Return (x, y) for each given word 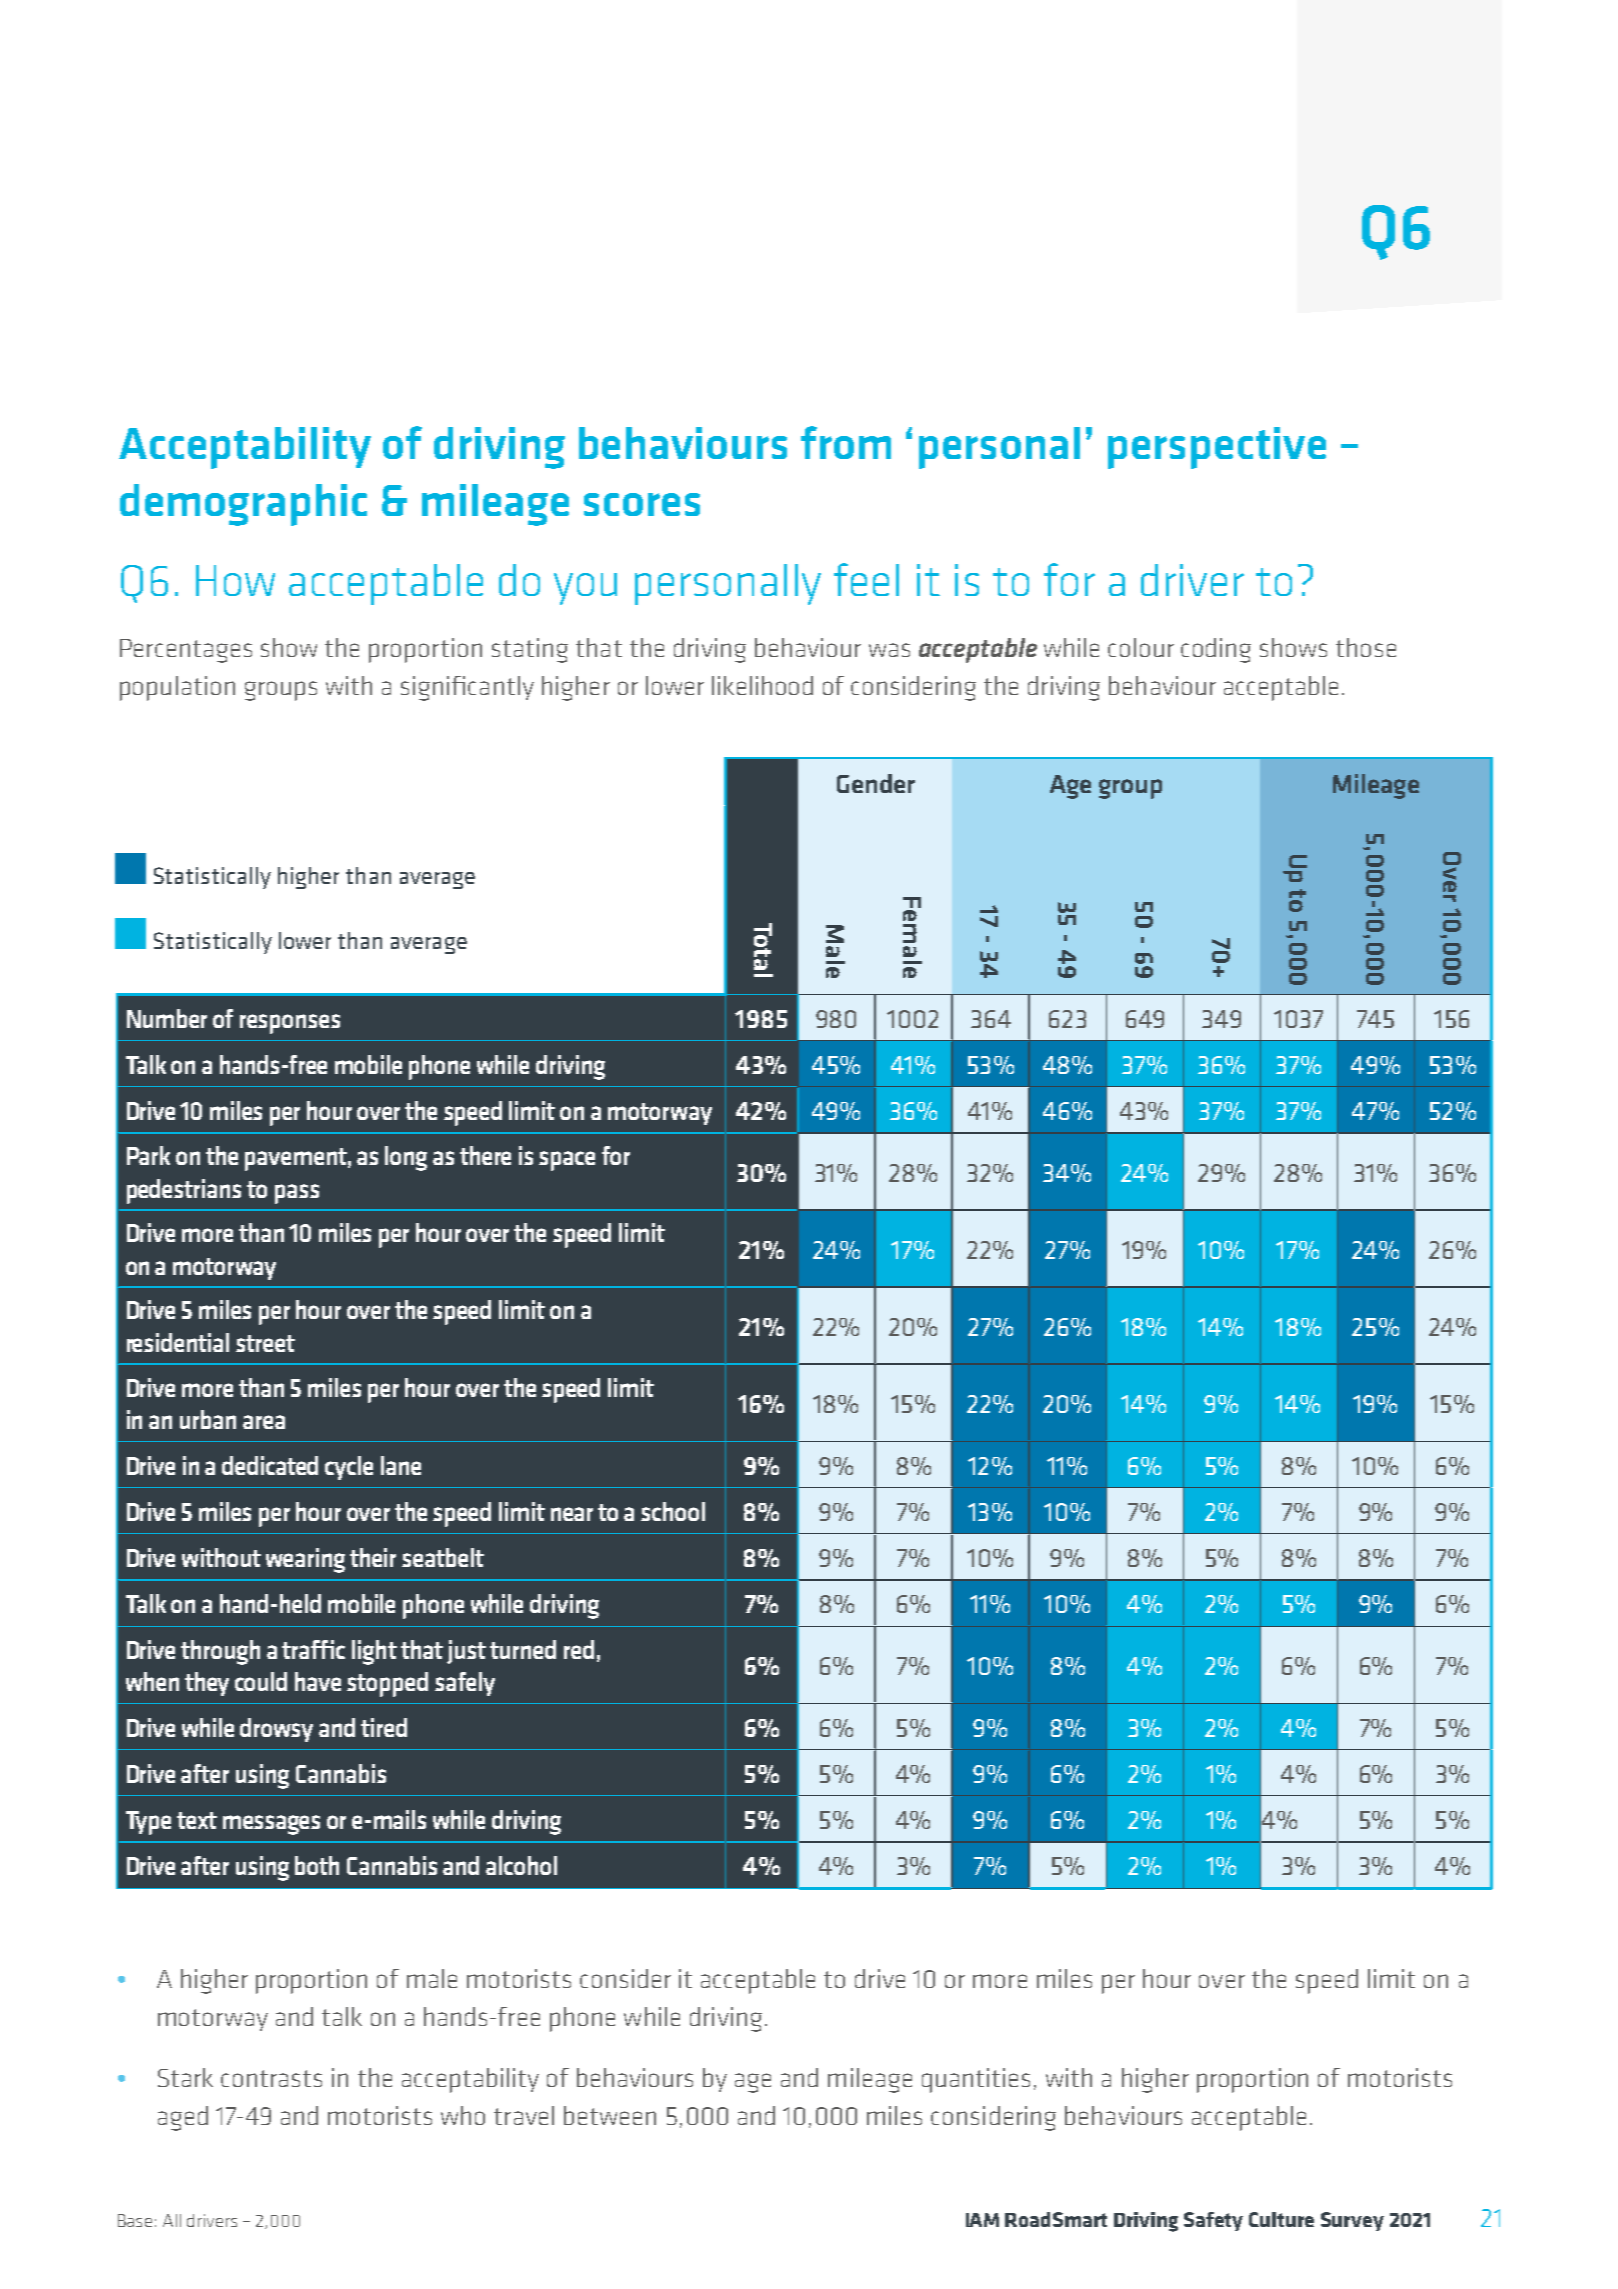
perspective (1217, 448)
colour (1141, 647)
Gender (876, 783)
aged (183, 2118)
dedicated (270, 1465)
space (567, 1161)
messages (271, 1825)
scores (642, 504)
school (673, 1511)
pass (297, 1194)
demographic (243, 505)
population (177, 688)
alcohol (521, 1865)
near (572, 1514)
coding (1216, 650)
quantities (976, 2080)
